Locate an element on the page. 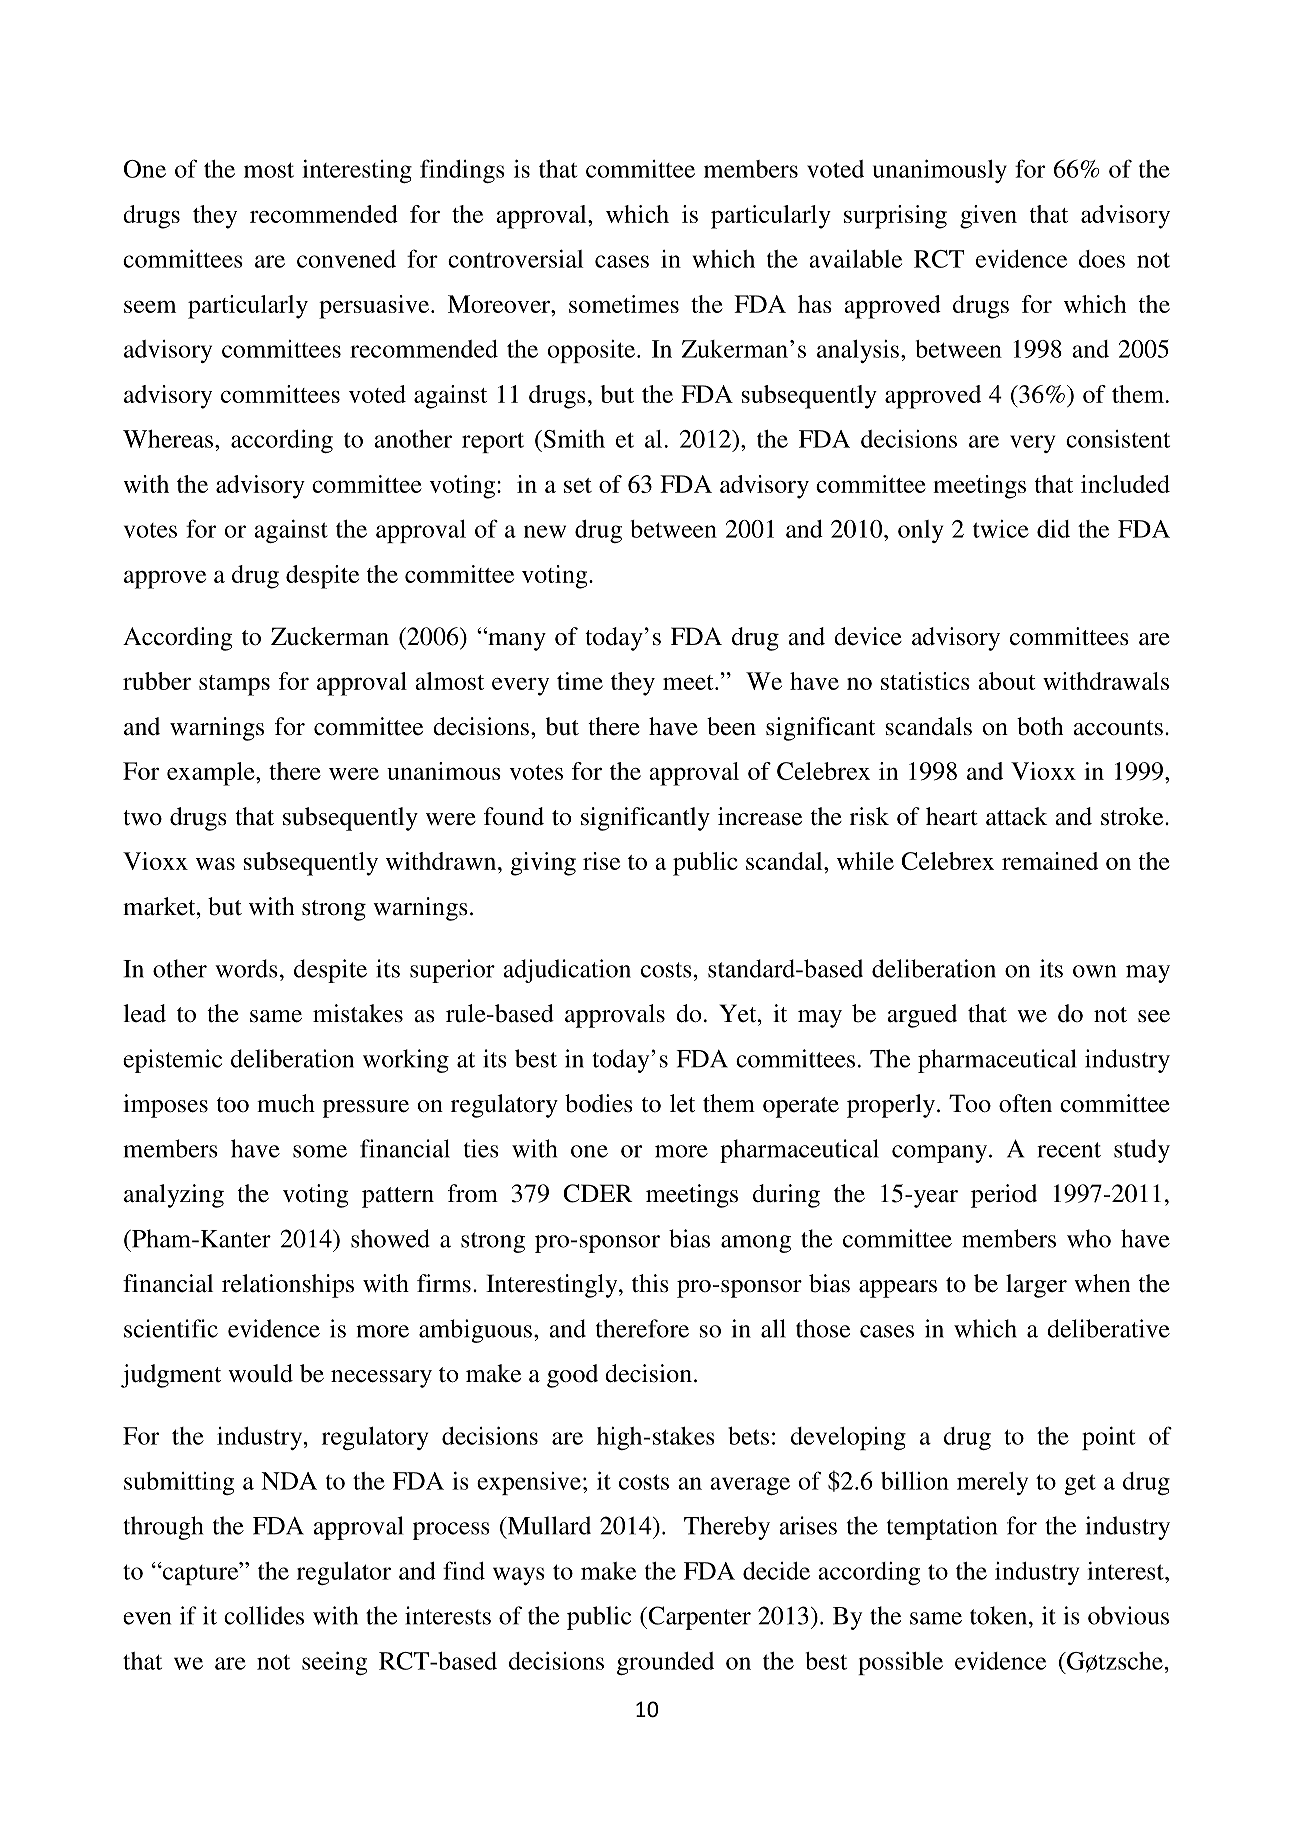 This image has width=1293, height=1830. own is located at coordinates (1094, 971).
